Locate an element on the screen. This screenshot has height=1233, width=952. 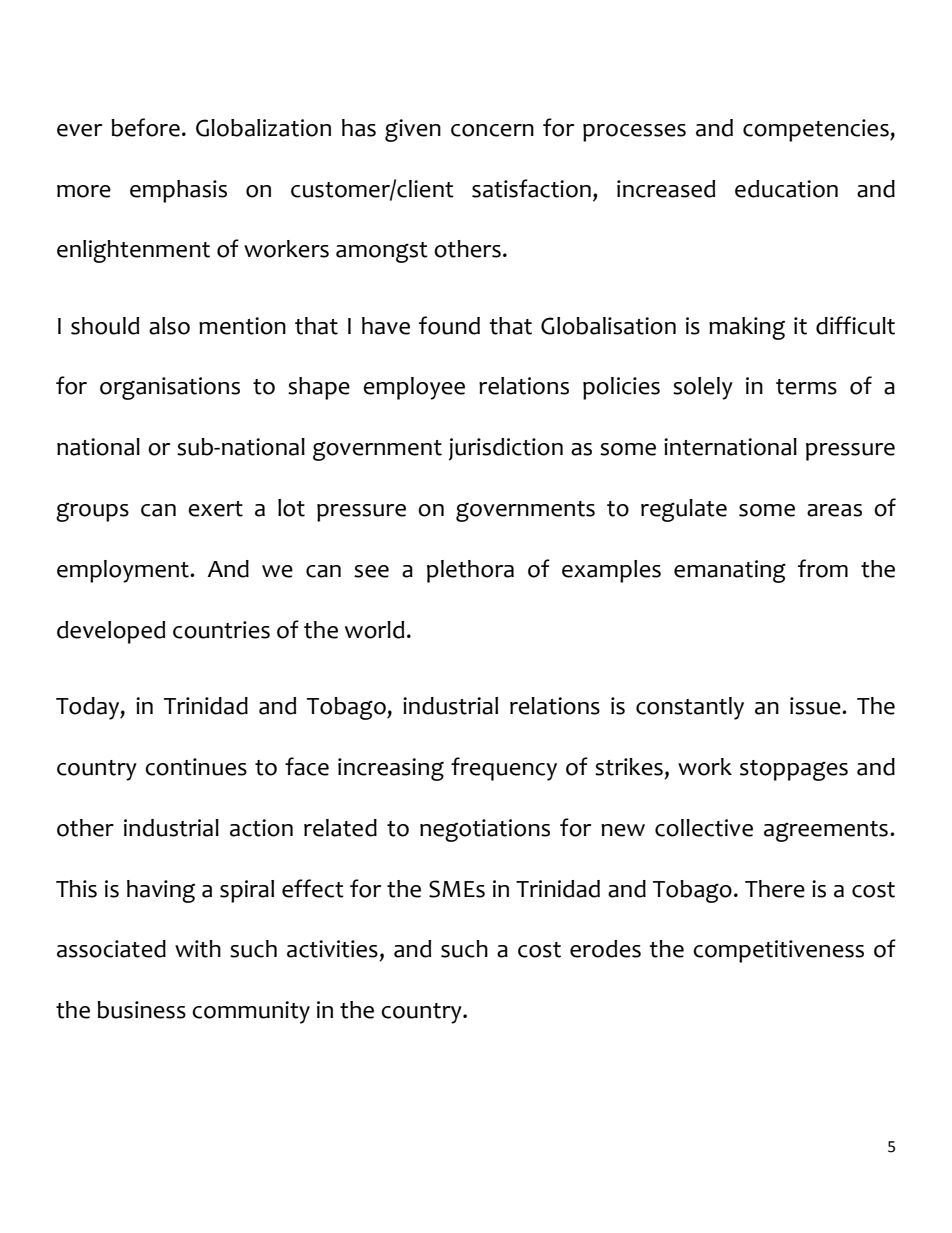
competitiveness is located at coordinates (778, 951).
